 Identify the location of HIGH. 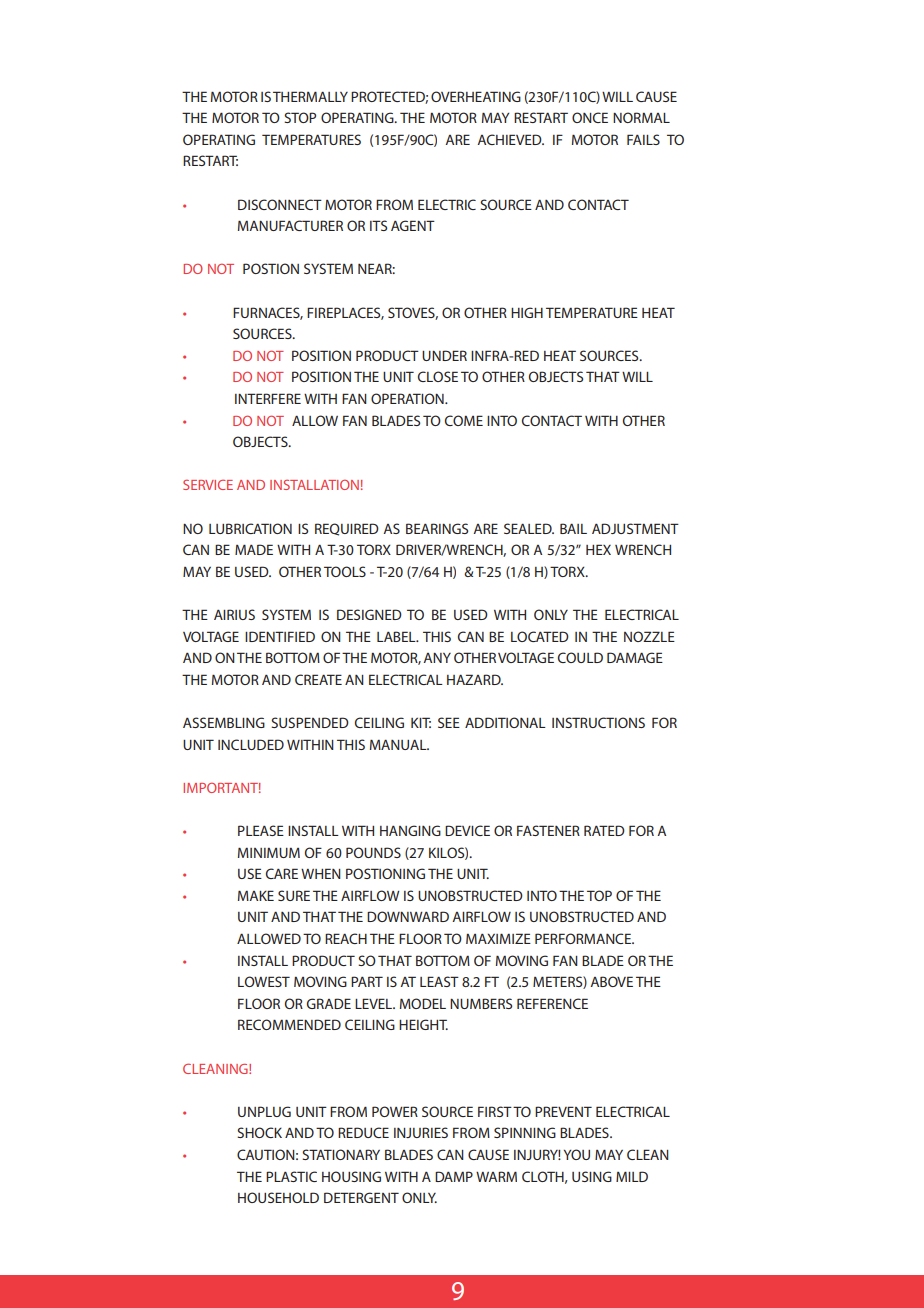
(527, 312).
